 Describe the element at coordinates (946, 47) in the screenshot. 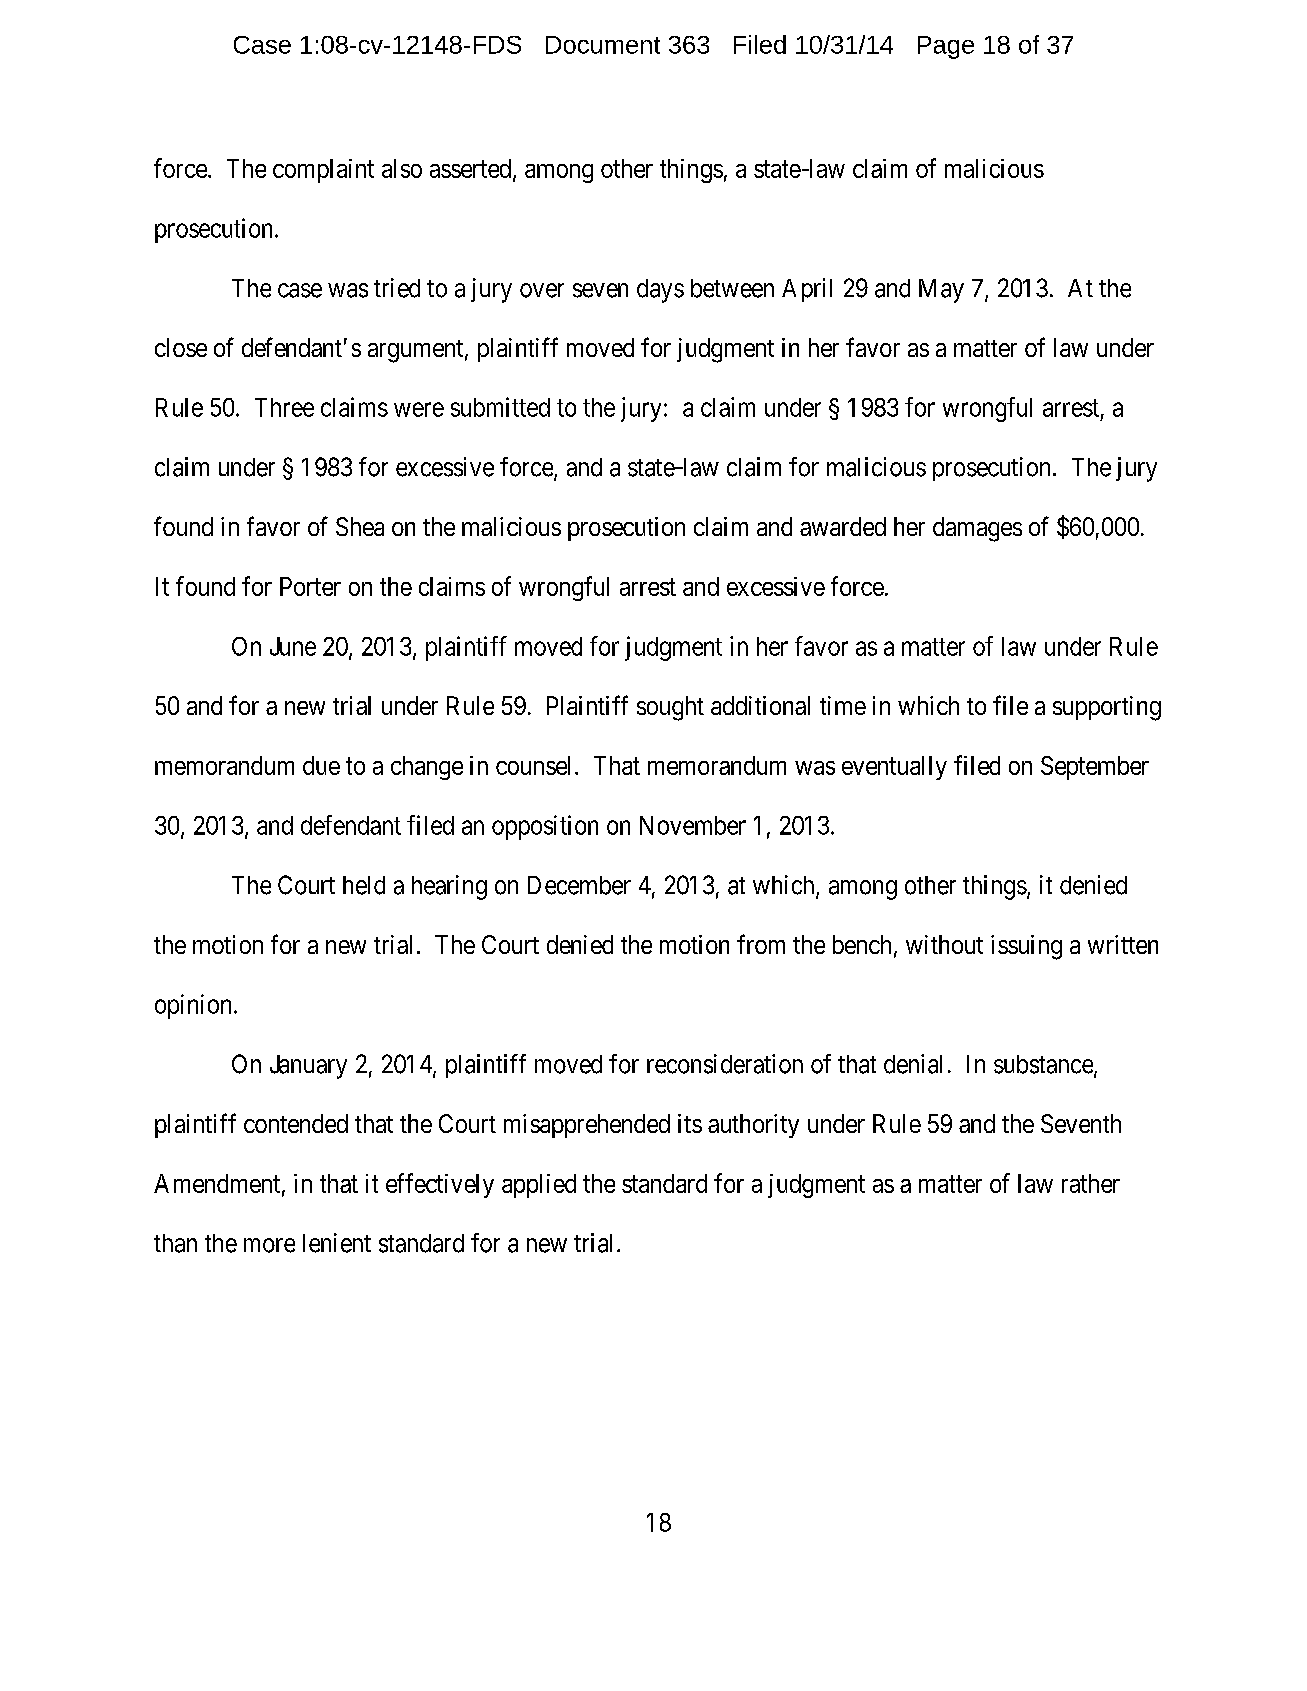

I see `Page` at that location.
